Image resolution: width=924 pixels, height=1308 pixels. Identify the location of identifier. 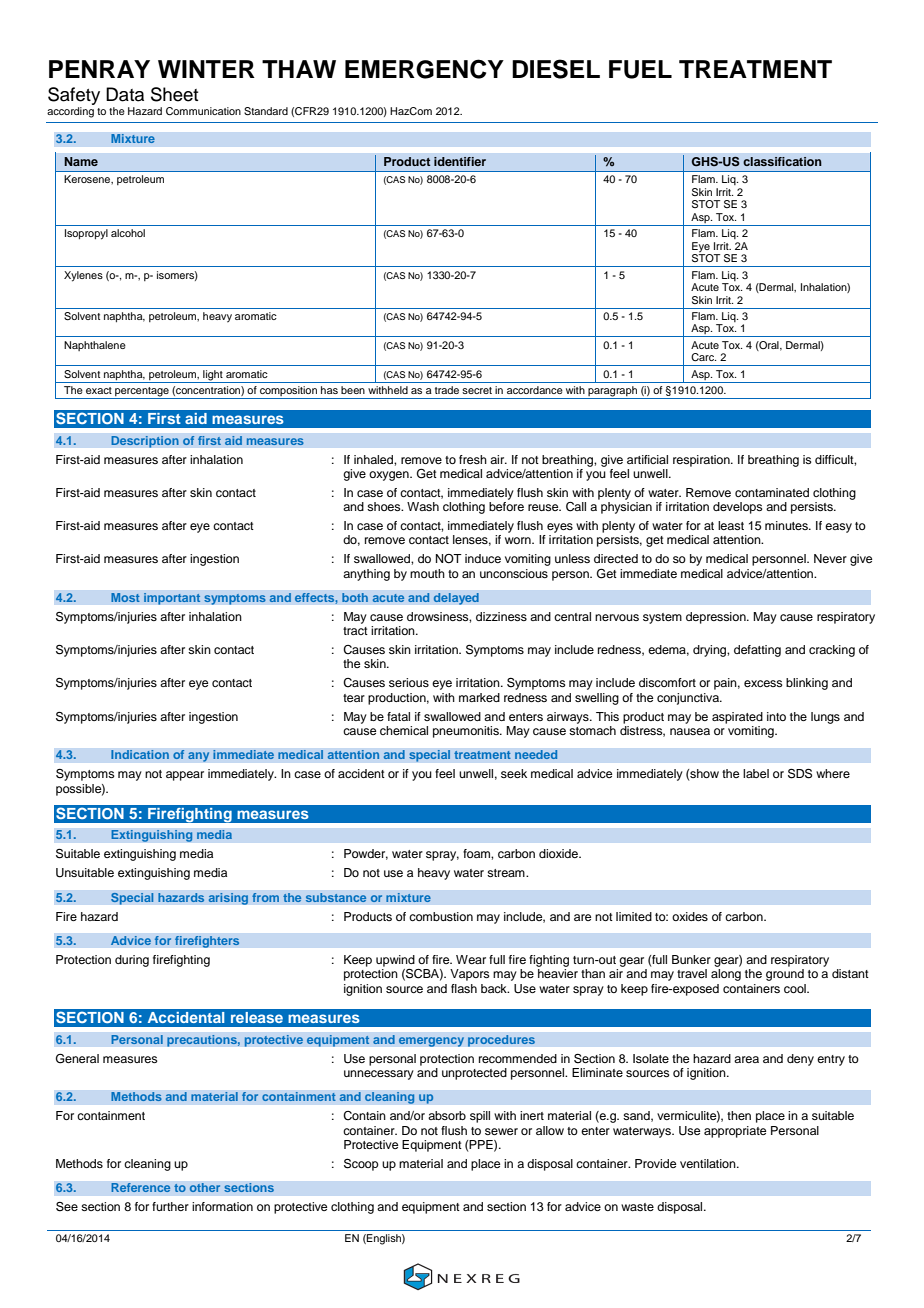
(460, 161).
